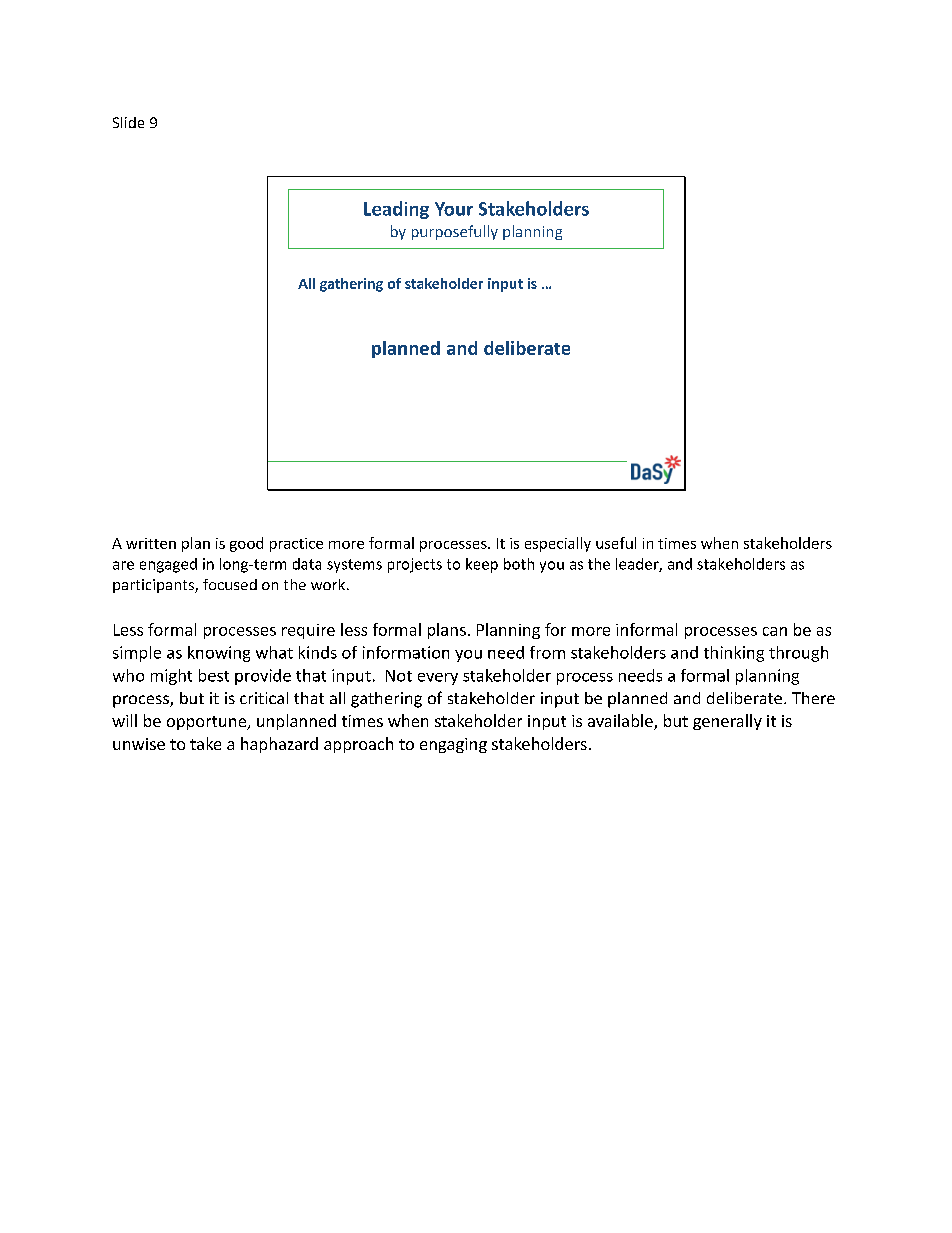 This document has width=952, height=1233. What do you see at coordinates (455, 232) in the document?
I see `purposefully` at bounding box center [455, 232].
